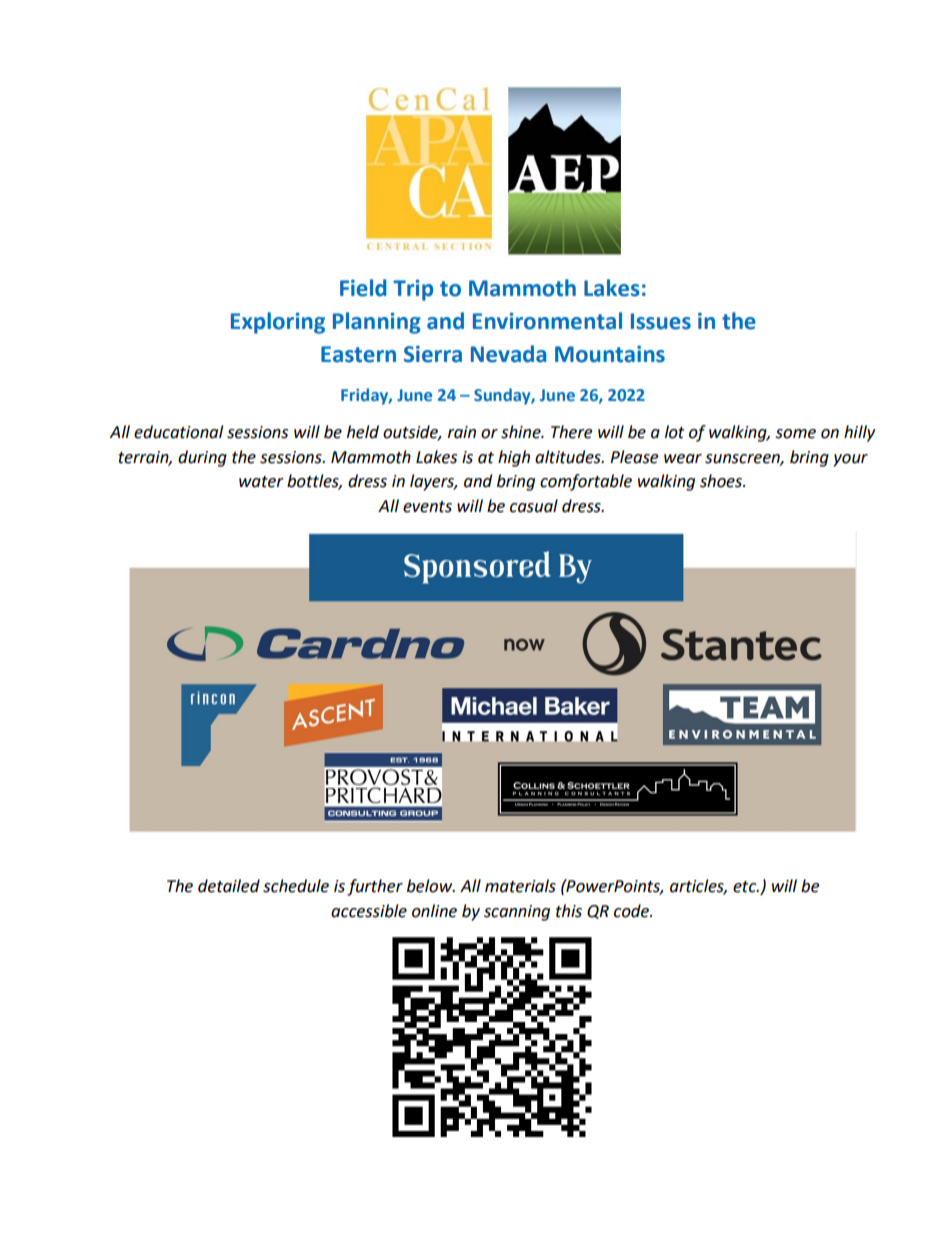 This screenshot has width=952, height=1233. What do you see at coordinates (547, 321) in the screenshot?
I see `Environmental` at bounding box center [547, 321].
